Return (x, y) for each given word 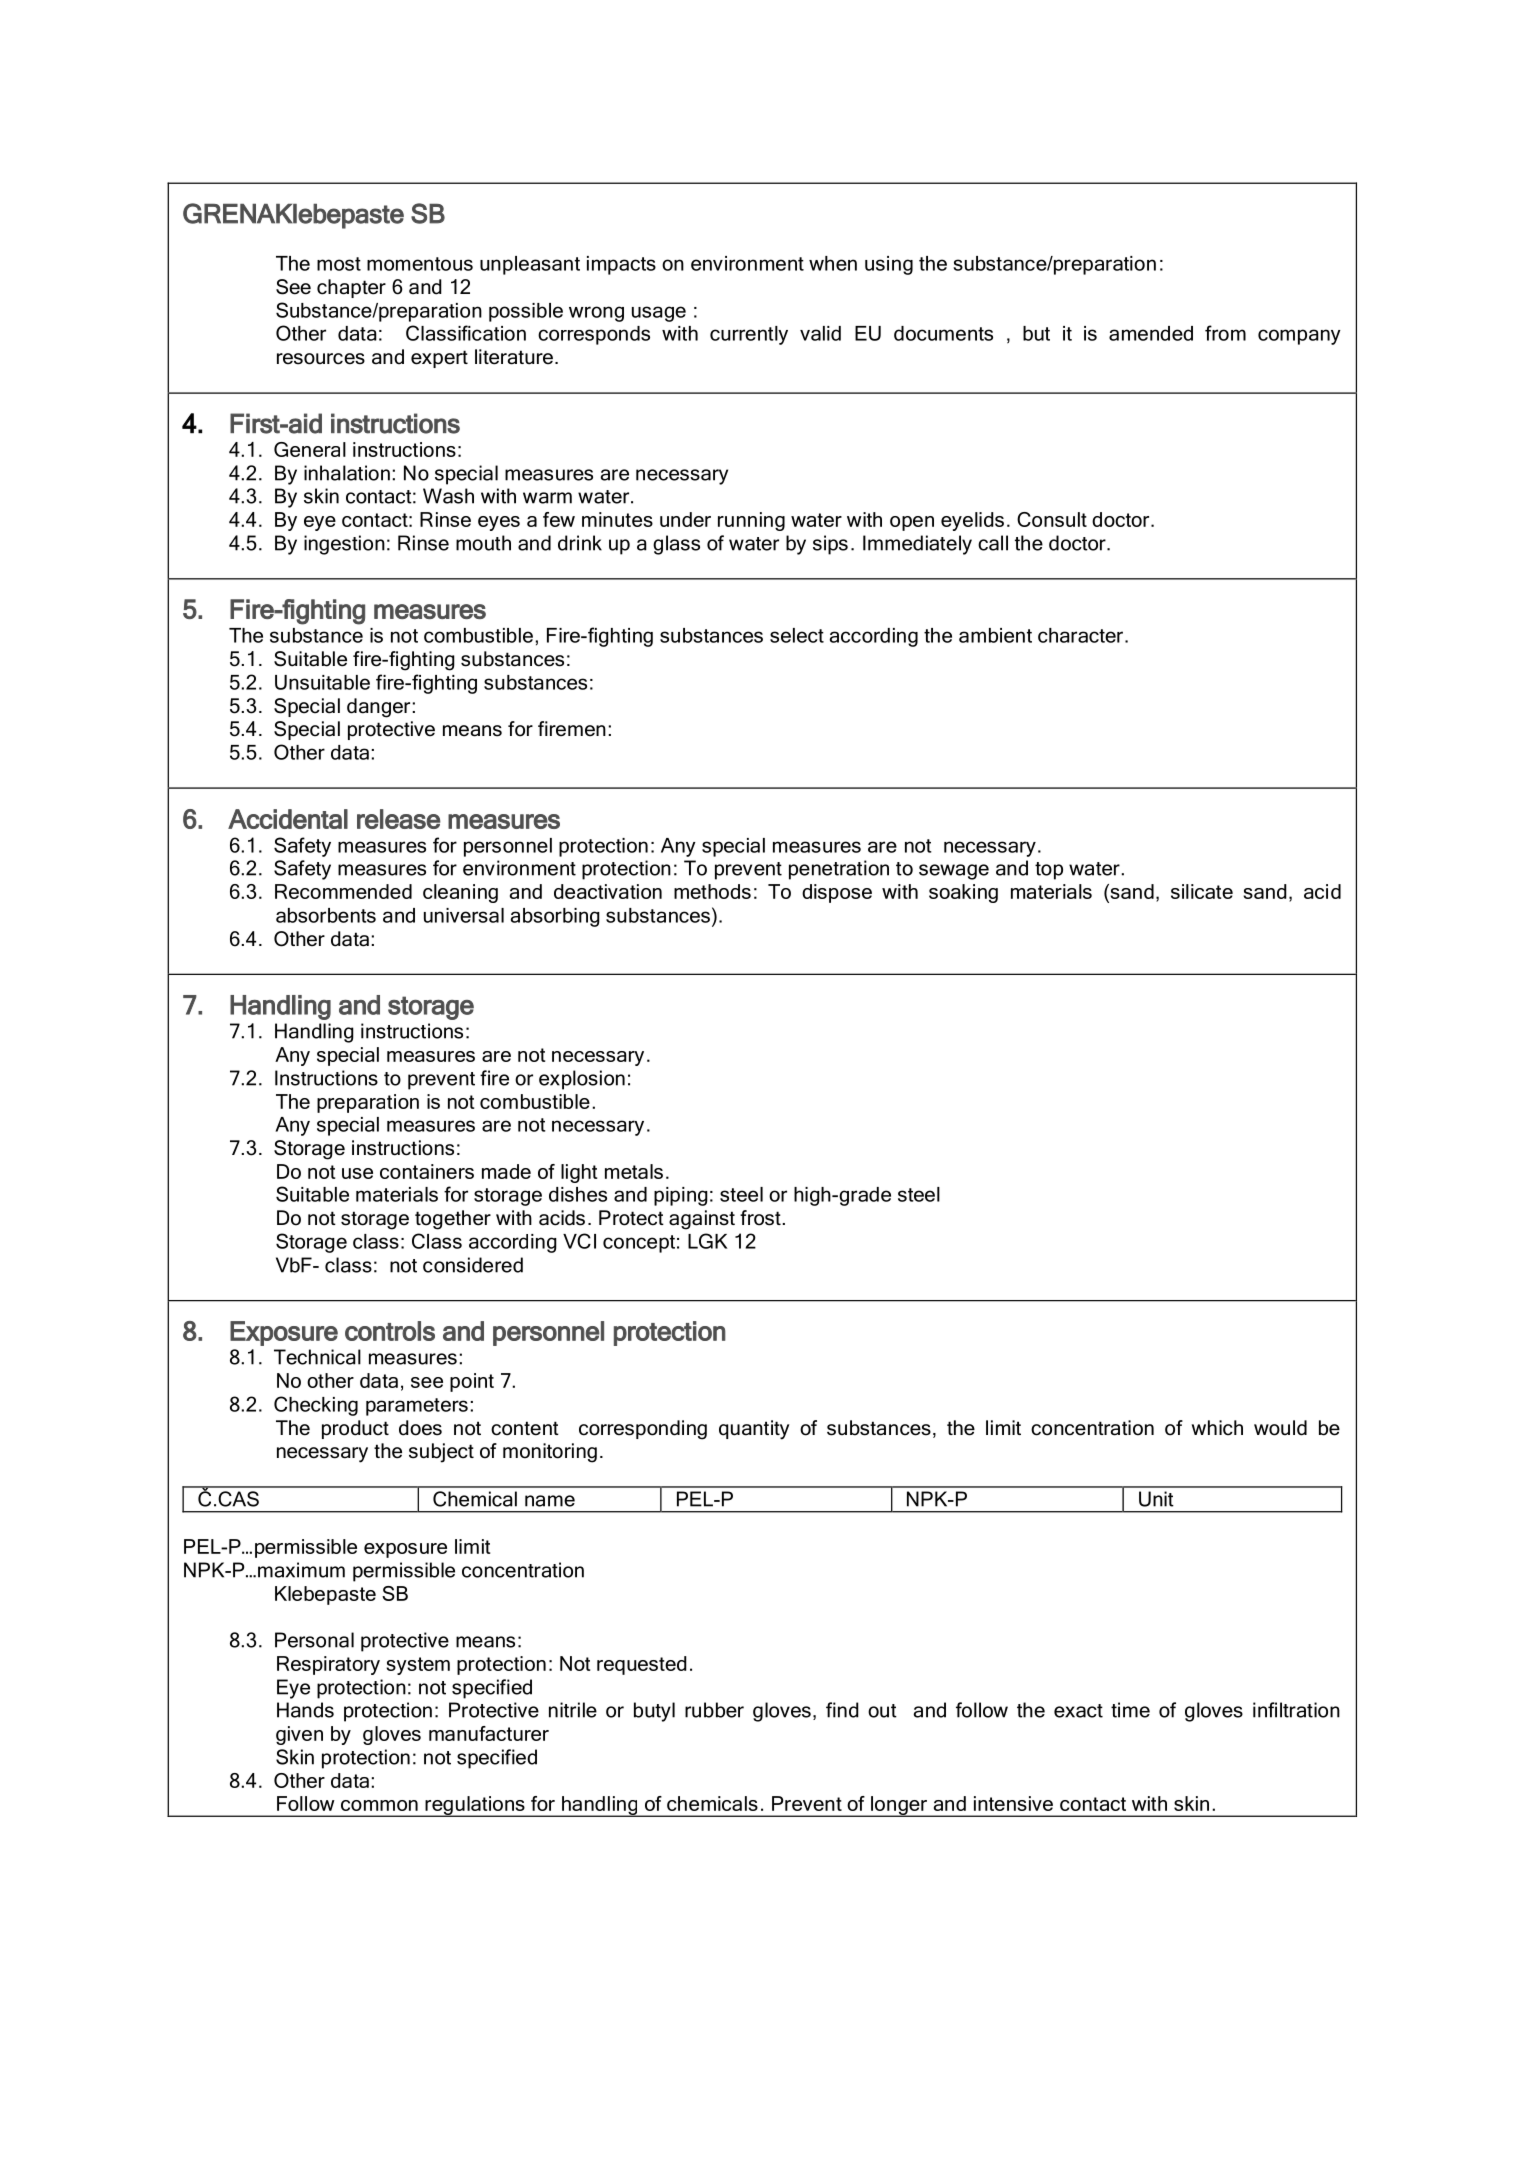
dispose (837, 893)
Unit (1156, 1499)
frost (760, 1218)
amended (1151, 333)
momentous (420, 264)
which (1217, 1428)
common (379, 1805)
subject (441, 1453)
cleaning (460, 893)
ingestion (344, 545)
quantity (754, 1430)
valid (820, 333)
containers (427, 1171)
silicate (1202, 891)
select (797, 635)
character (1080, 635)
